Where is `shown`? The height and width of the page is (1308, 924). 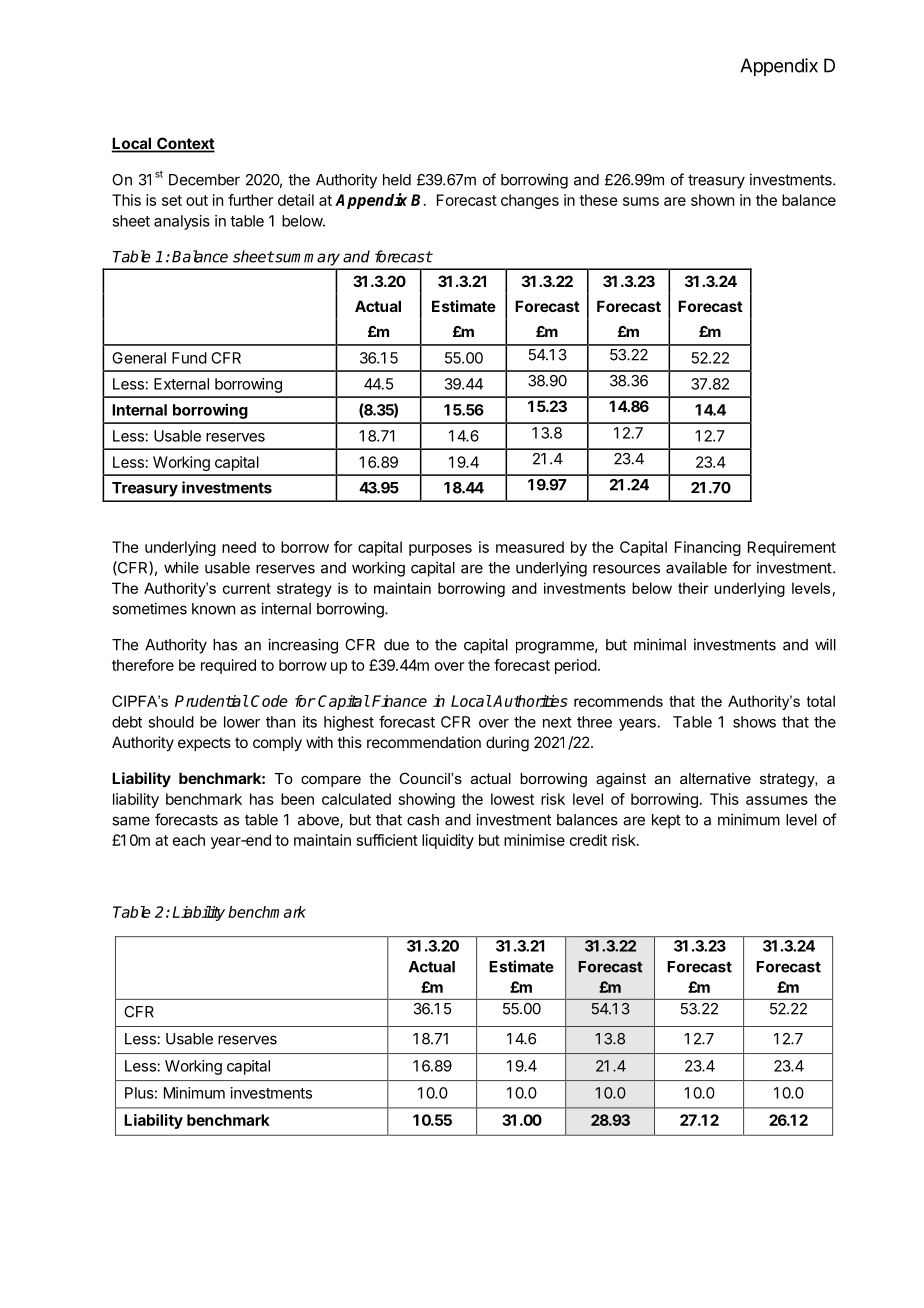
shown is located at coordinates (712, 200).
